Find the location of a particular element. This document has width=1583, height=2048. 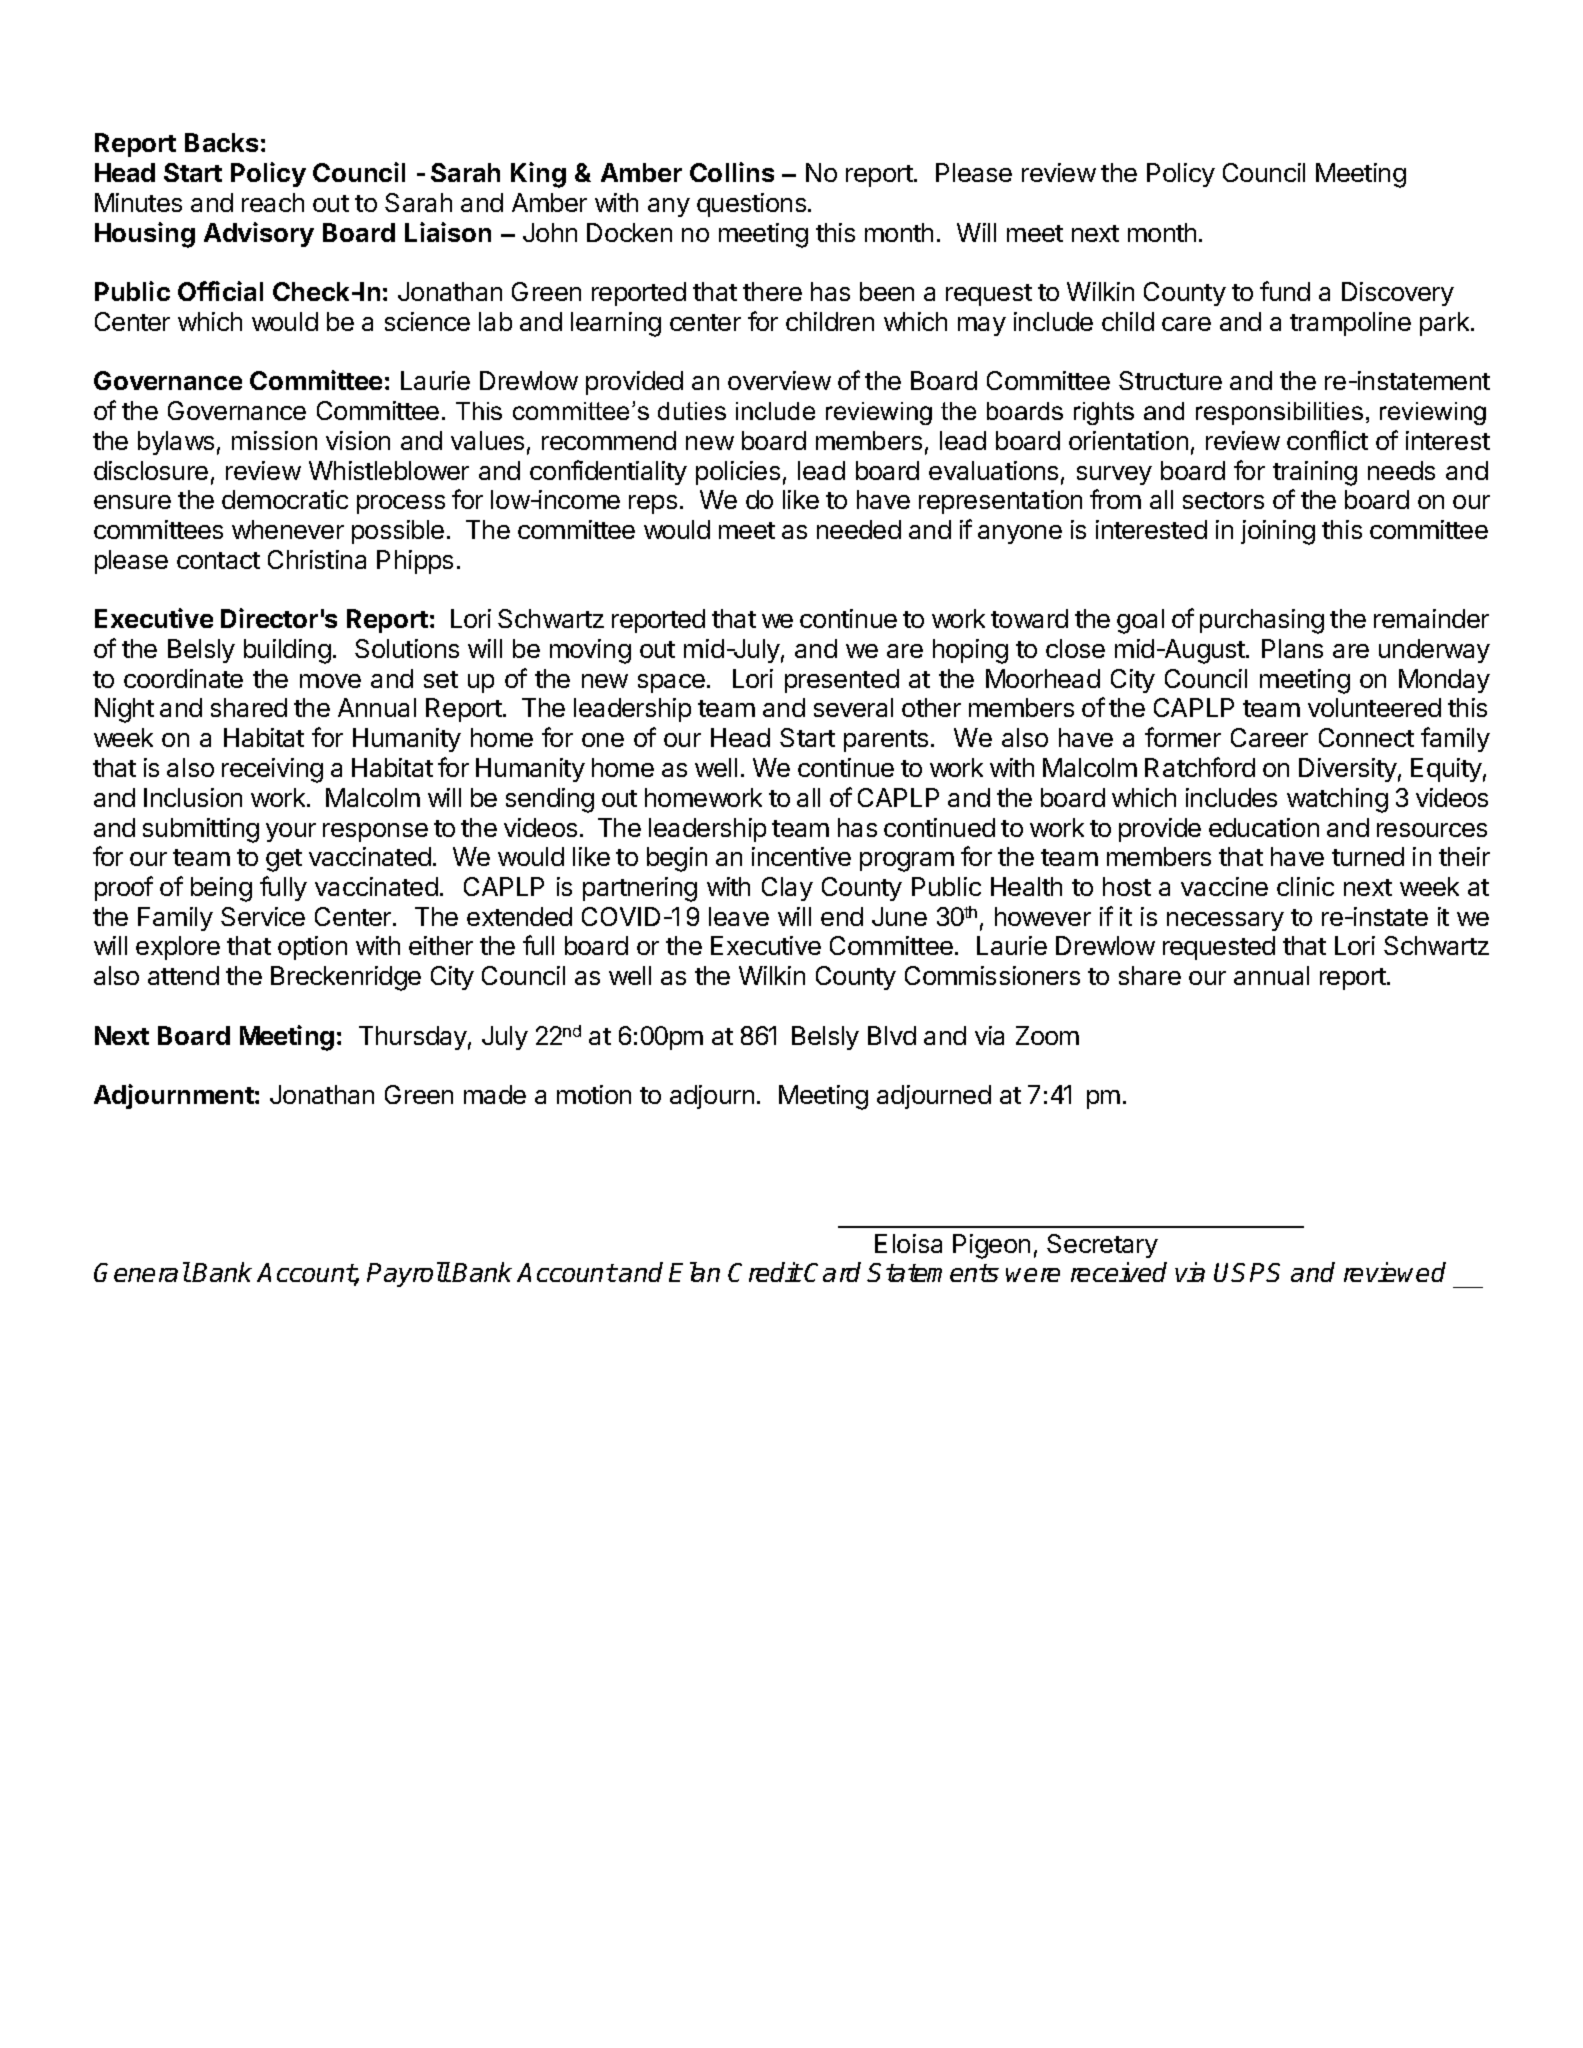

Payroll is located at coordinates (408, 1274).
